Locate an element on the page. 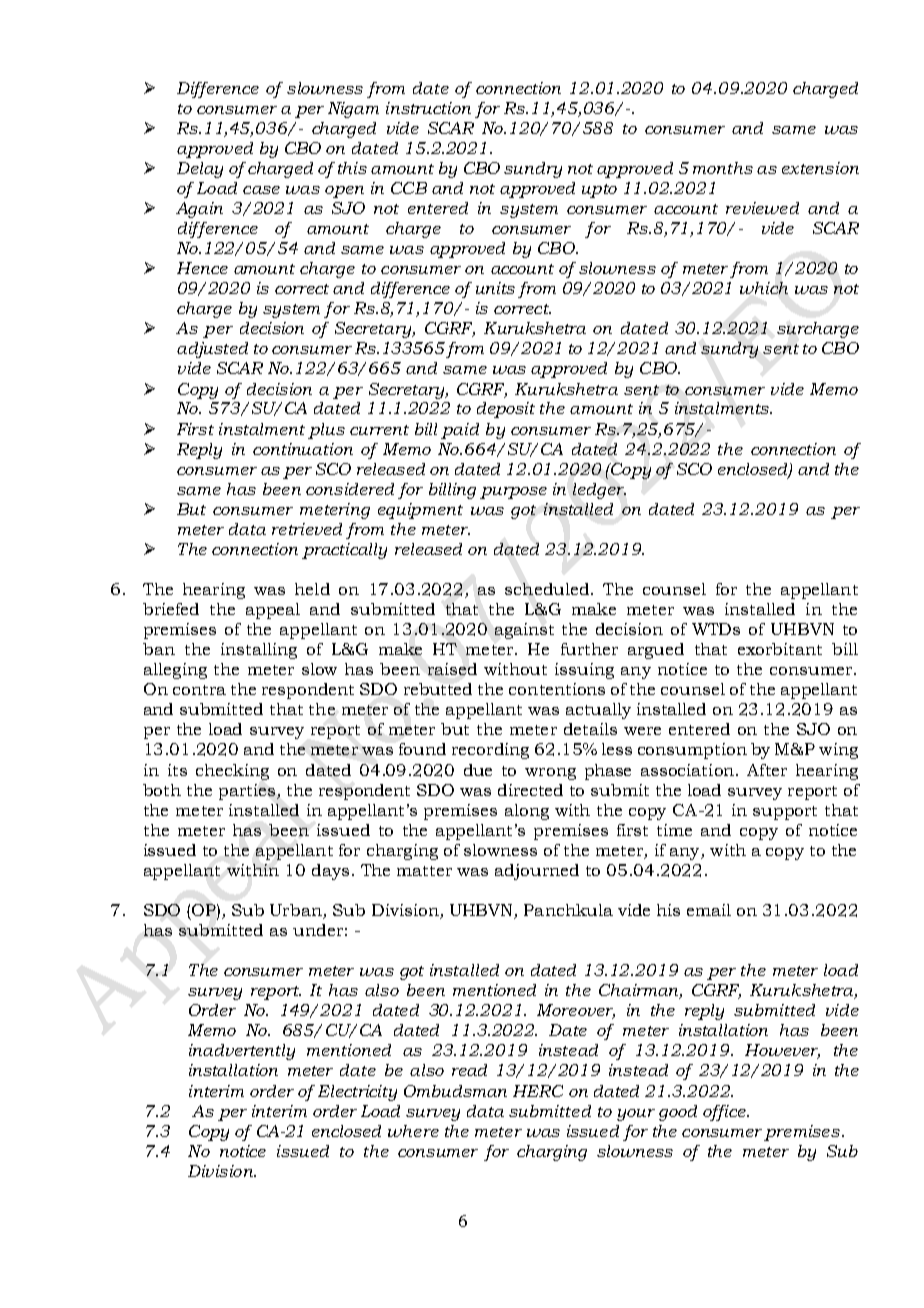 The width and height of the image is (924, 1308). which is located at coordinates (764, 288).
